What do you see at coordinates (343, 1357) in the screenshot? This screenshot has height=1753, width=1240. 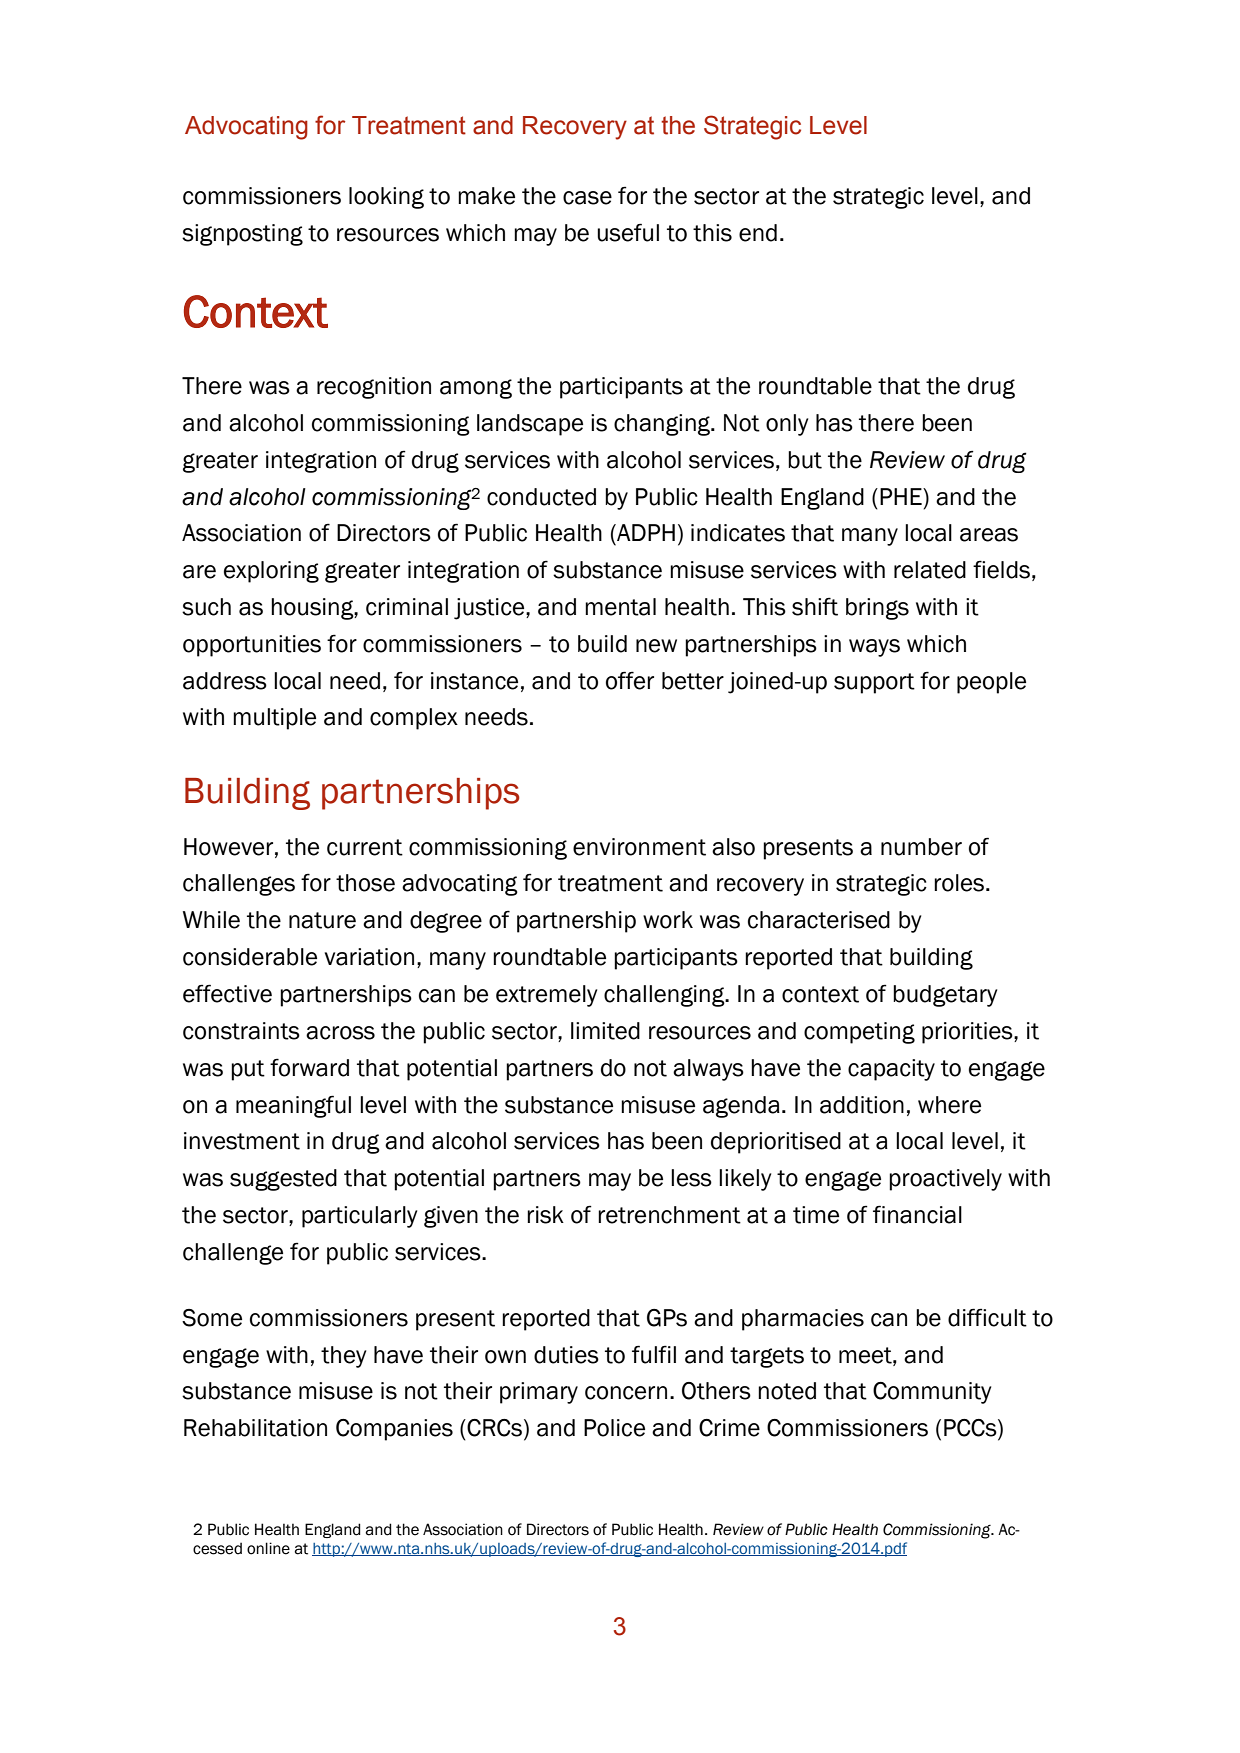 I see `they` at bounding box center [343, 1357].
